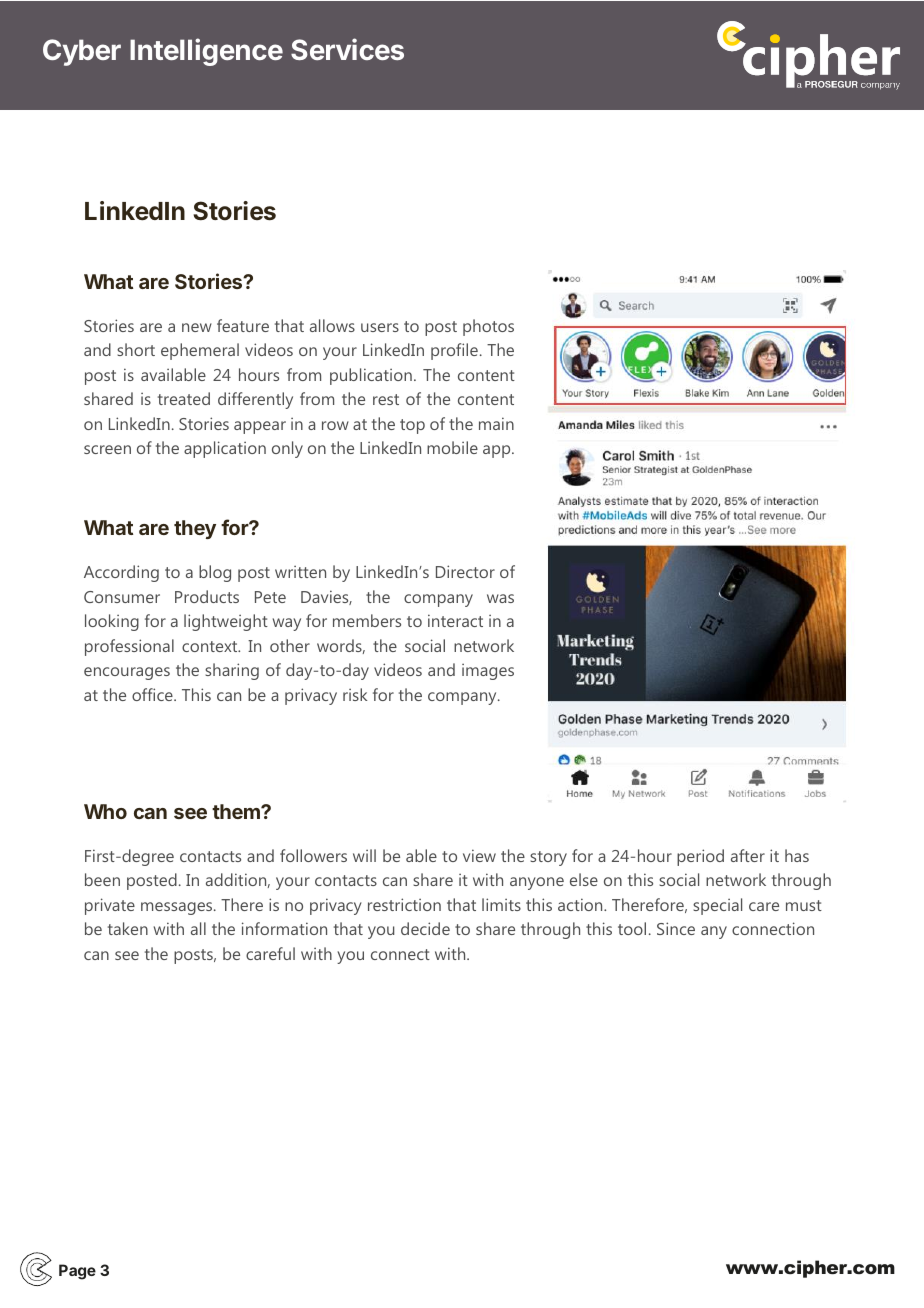 This screenshot has width=924, height=1308. Describe the element at coordinates (206, 52) in the screenshot. I see `Intelligence` at that location.
